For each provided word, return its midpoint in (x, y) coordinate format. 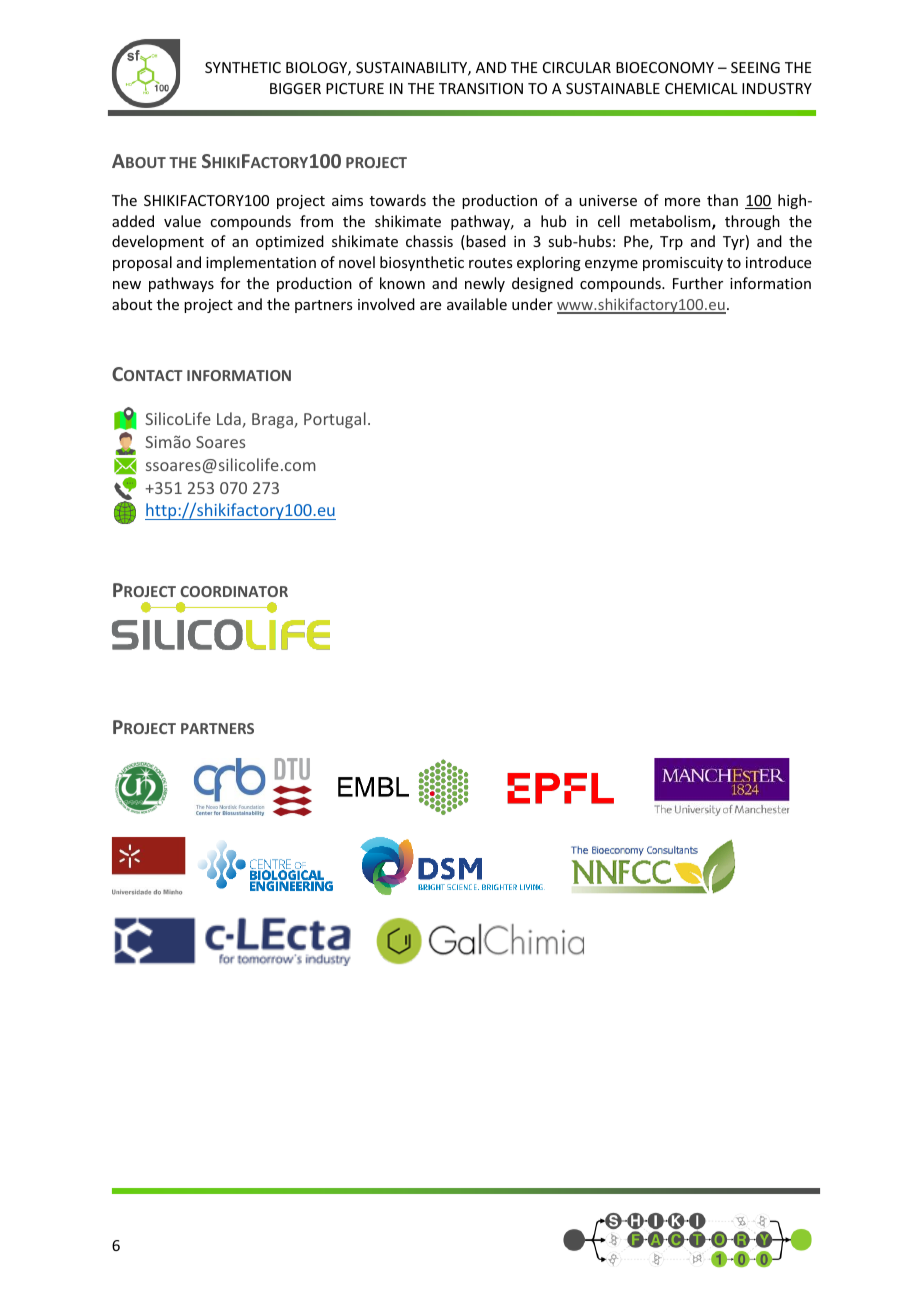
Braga (273, 421)
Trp (671, 243)
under (532, 304)
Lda (230, 420)
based (485, 242)
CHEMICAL (701, 88)
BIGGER (295, 88)
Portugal (335, 420)
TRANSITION (481, 88)
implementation (261, 263)
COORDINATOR (234, 591)
